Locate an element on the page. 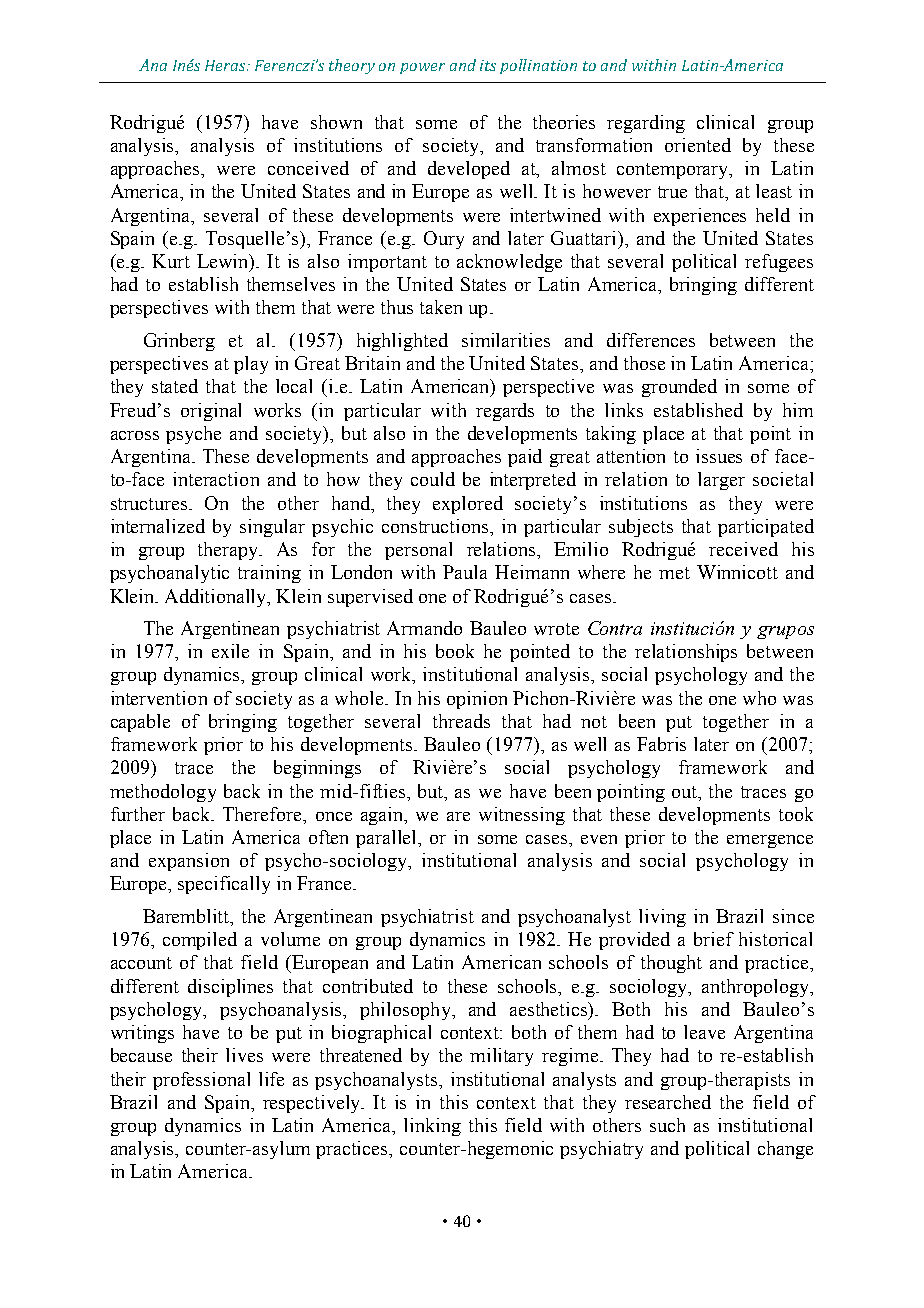 This document has width=924, height=1308. methodology is located at coordinates (163, 793).
